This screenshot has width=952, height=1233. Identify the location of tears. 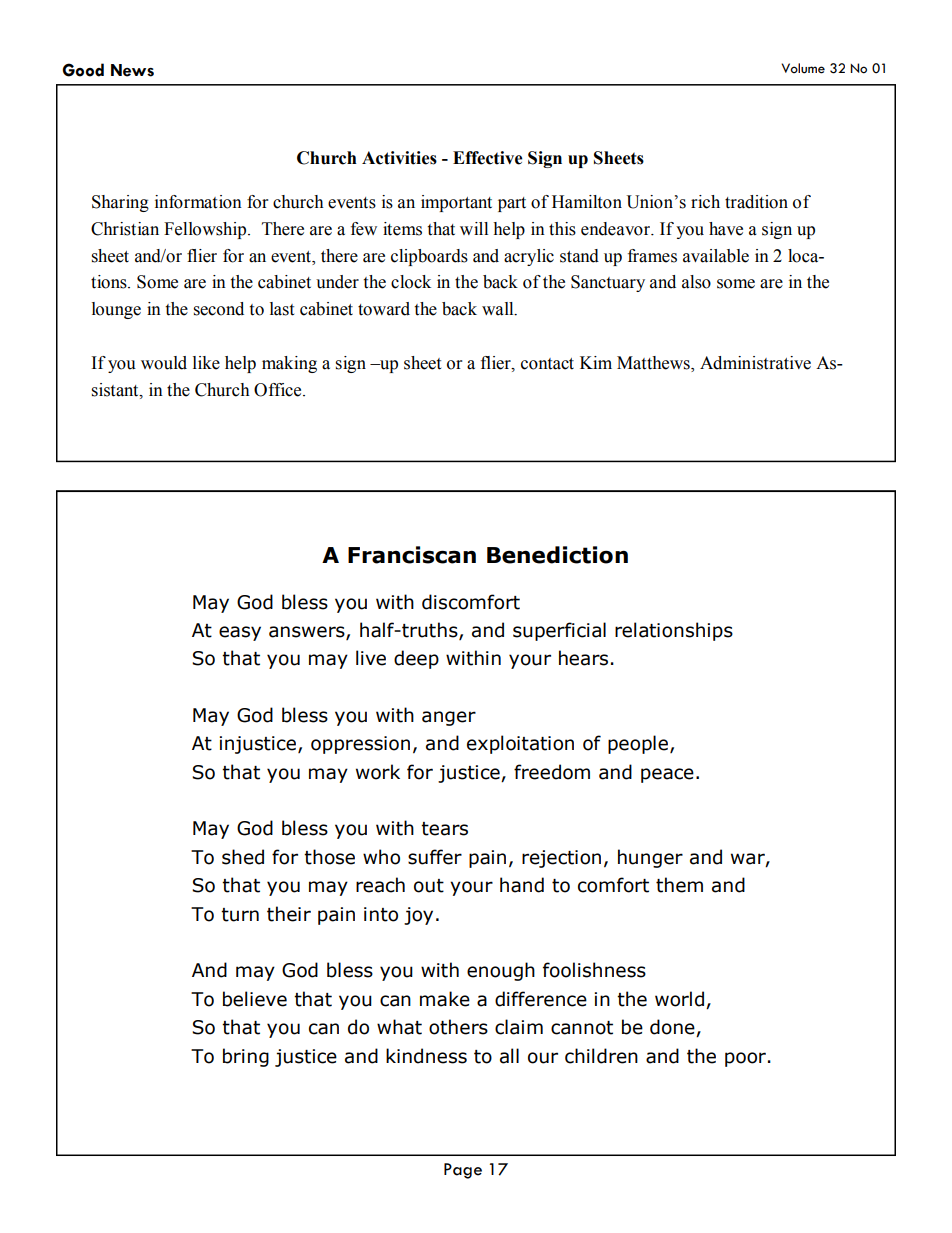
(444, 829).
